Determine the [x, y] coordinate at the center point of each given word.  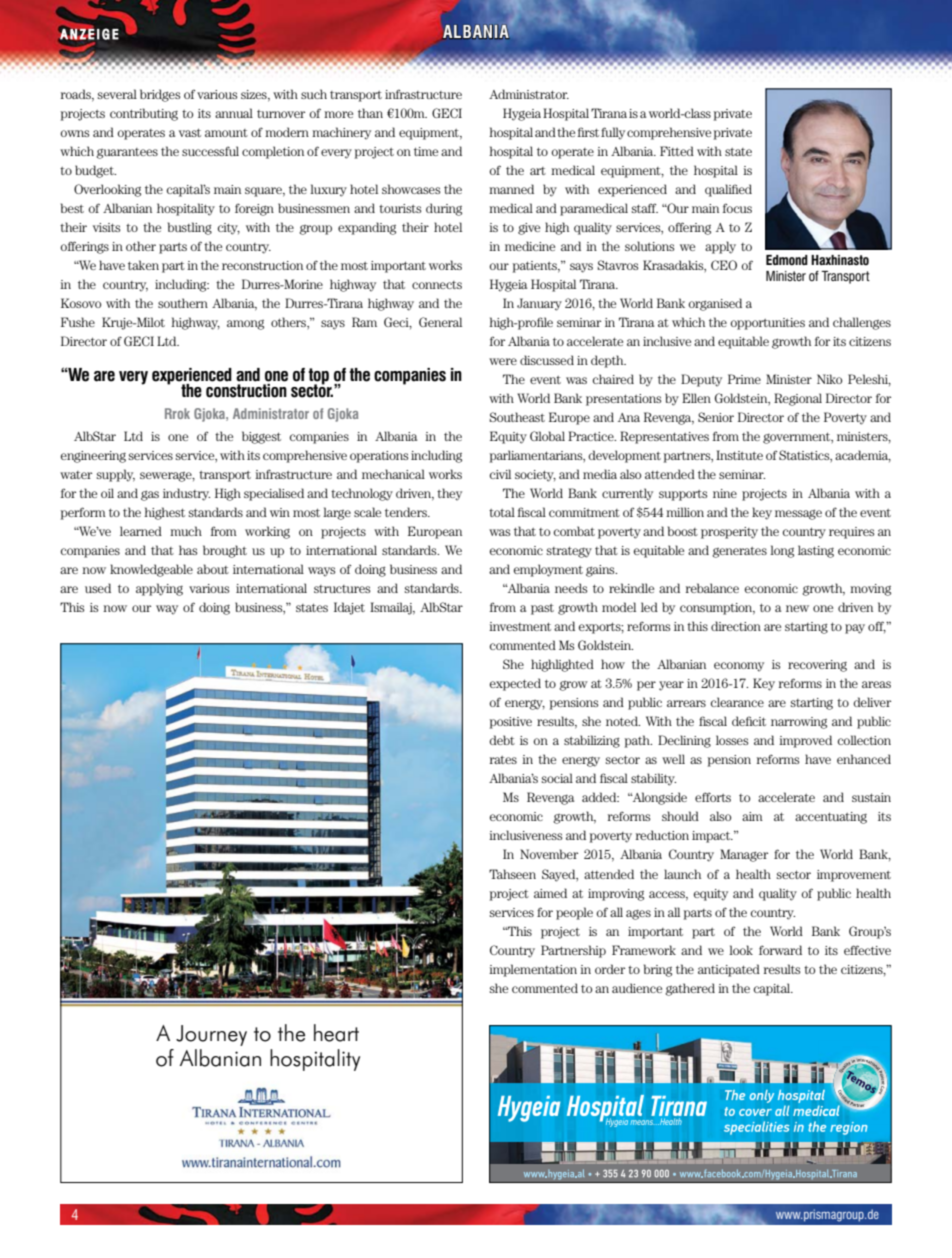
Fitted [677, 151]
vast [190, 132]
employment [548, 570]
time [426, 151]
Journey [211, 1035]
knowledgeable [151, 570]
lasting [816, 551]
